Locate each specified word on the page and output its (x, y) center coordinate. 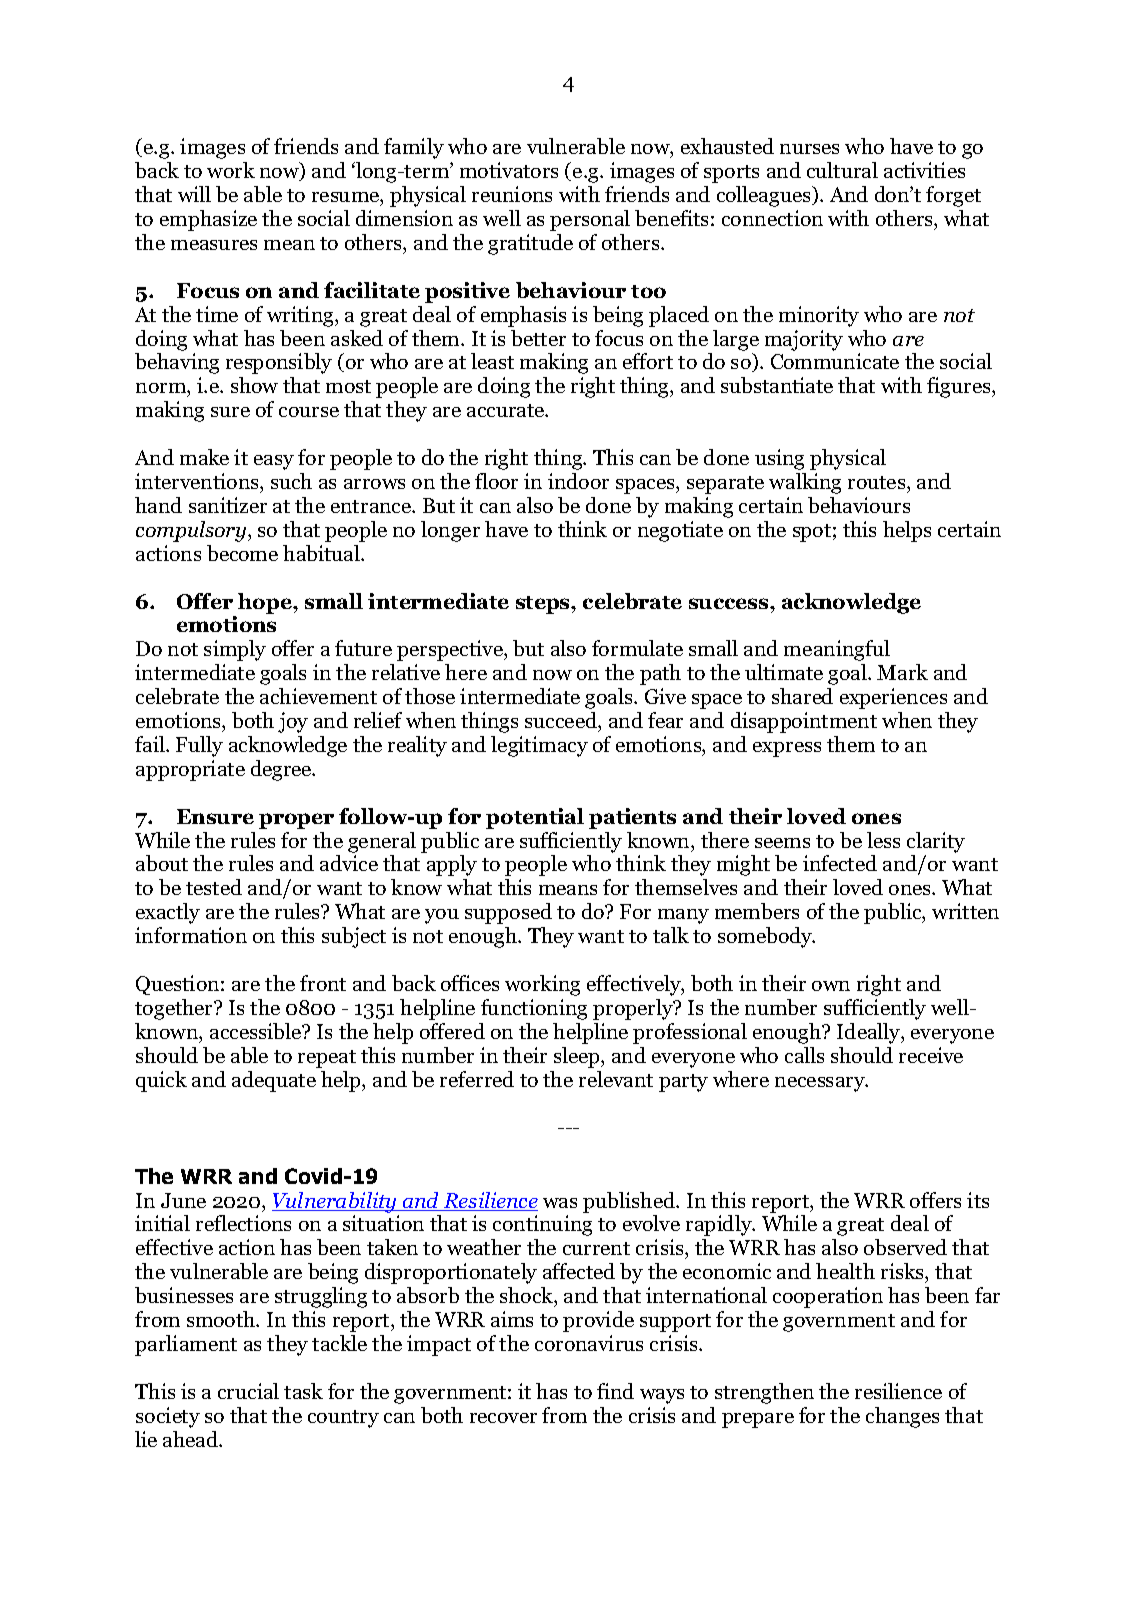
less (883, 840)
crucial (248, 1391)
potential (535, 818)
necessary (821, 1084)
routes (878, 482)
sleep (578, 1057)
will (194, 194)
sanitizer (228, 505)
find (615, 1391)
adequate (274, 1081)
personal (590, 220)
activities (924, 170)
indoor (578, 481)
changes (902, 1417)
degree (282, 770)
